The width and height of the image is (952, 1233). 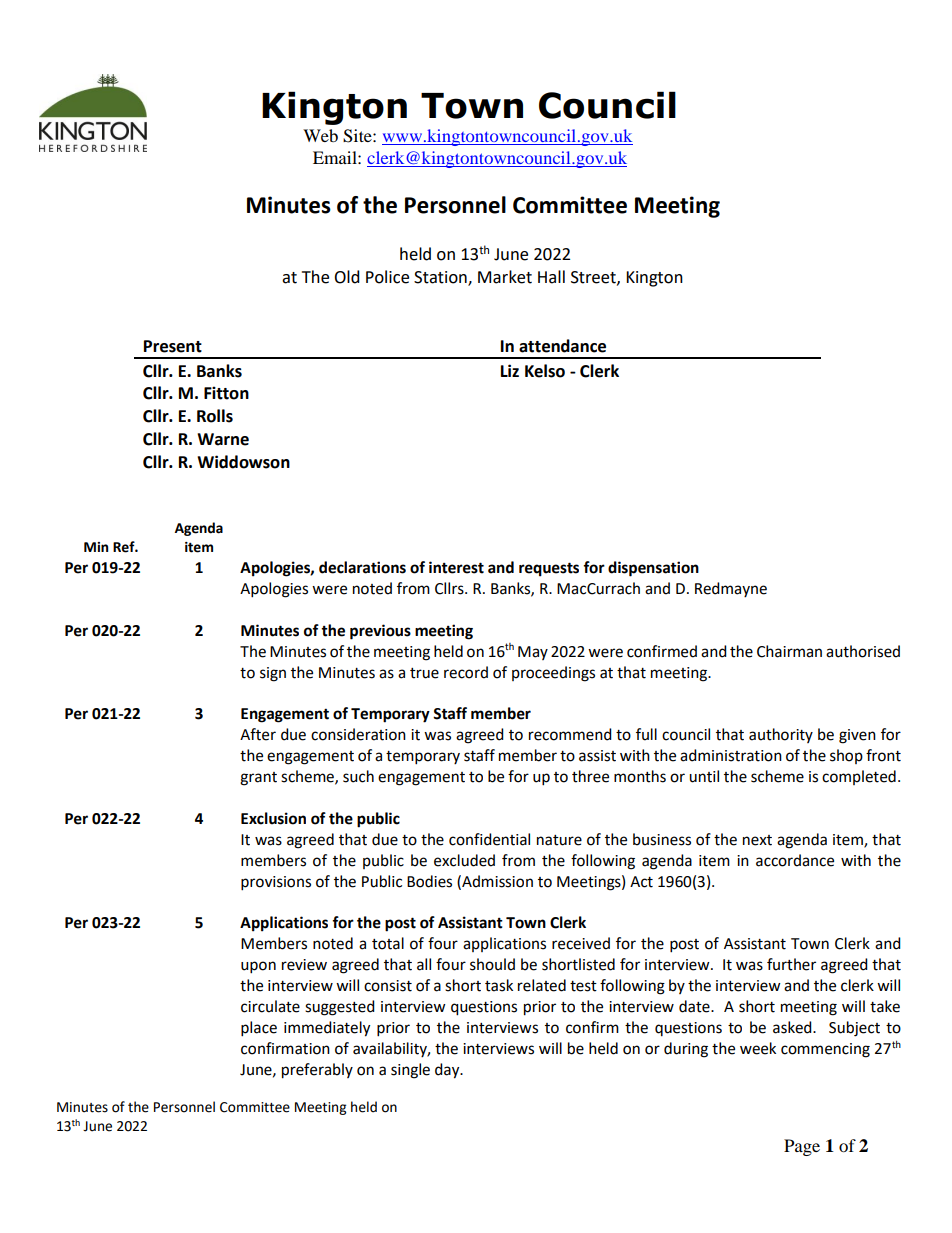 What do you see at coordinates (258, 779) in the image?
I see `grant` at bounding box center [258, 779].
